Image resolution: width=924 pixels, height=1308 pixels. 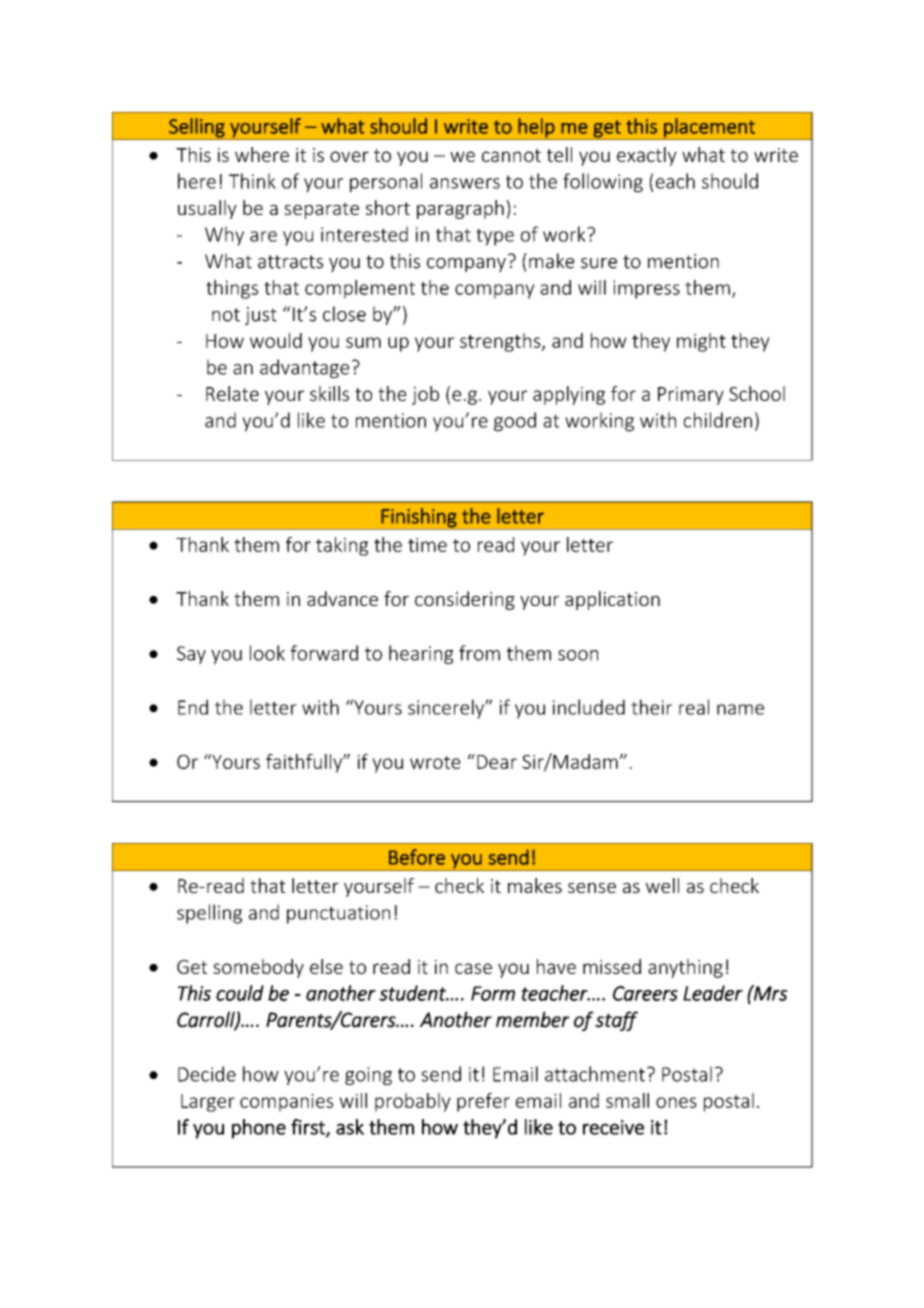 I want to click on Think, so click(x=252, y=181).
